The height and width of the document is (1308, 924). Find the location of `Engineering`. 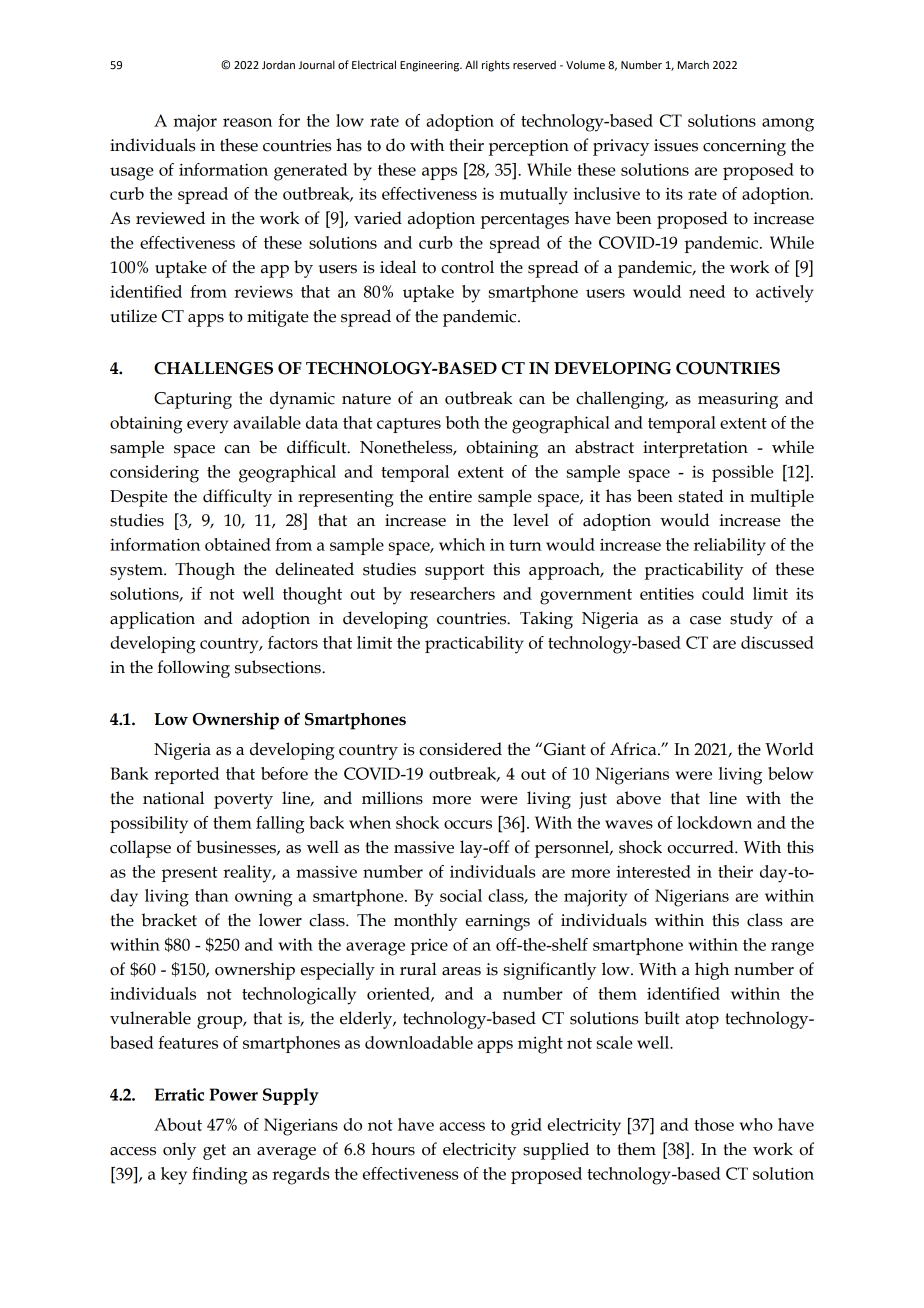

Engineering is located at coordinates (430, 66).
